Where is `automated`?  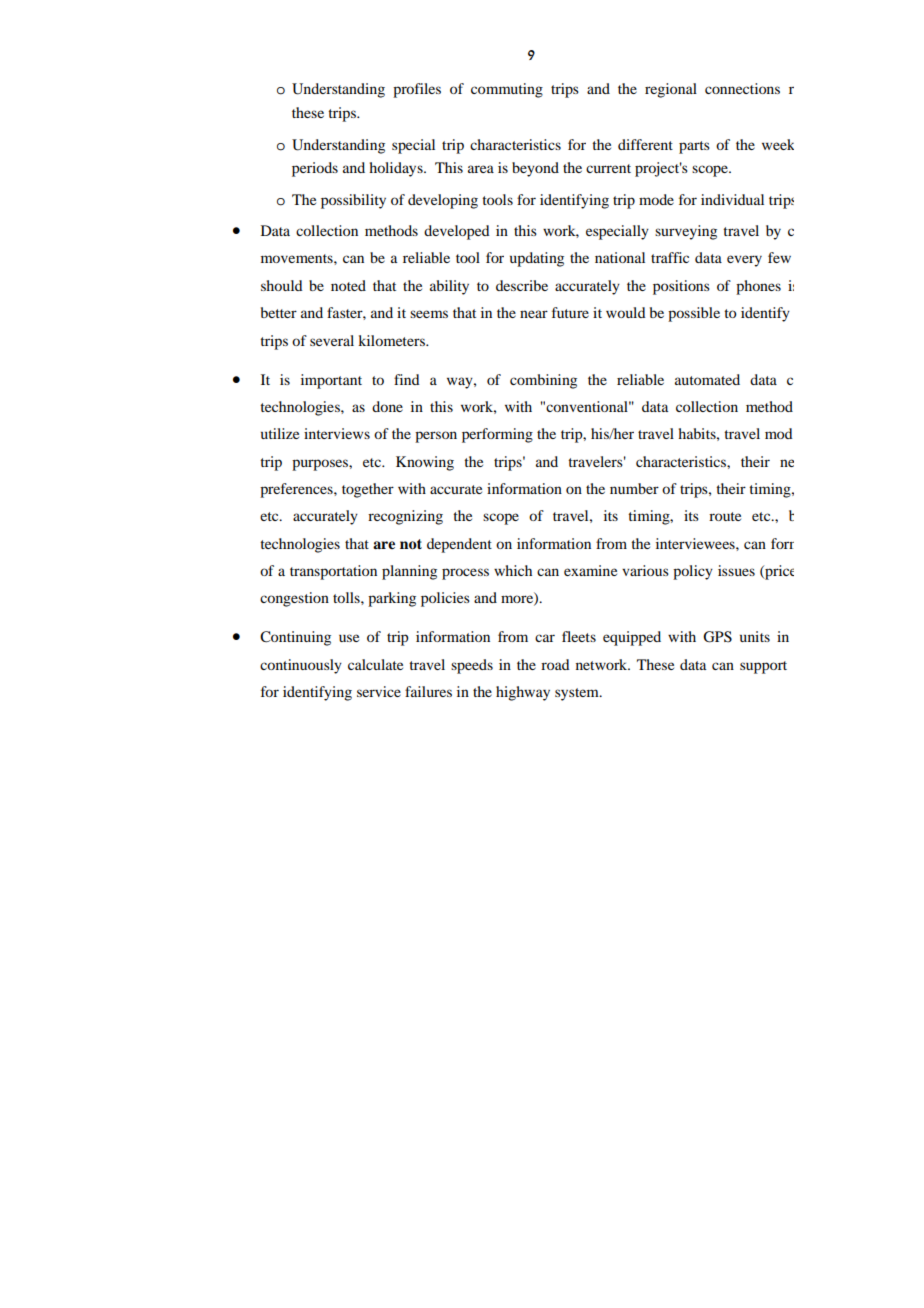
automated is located at coordinates (707, 379).
